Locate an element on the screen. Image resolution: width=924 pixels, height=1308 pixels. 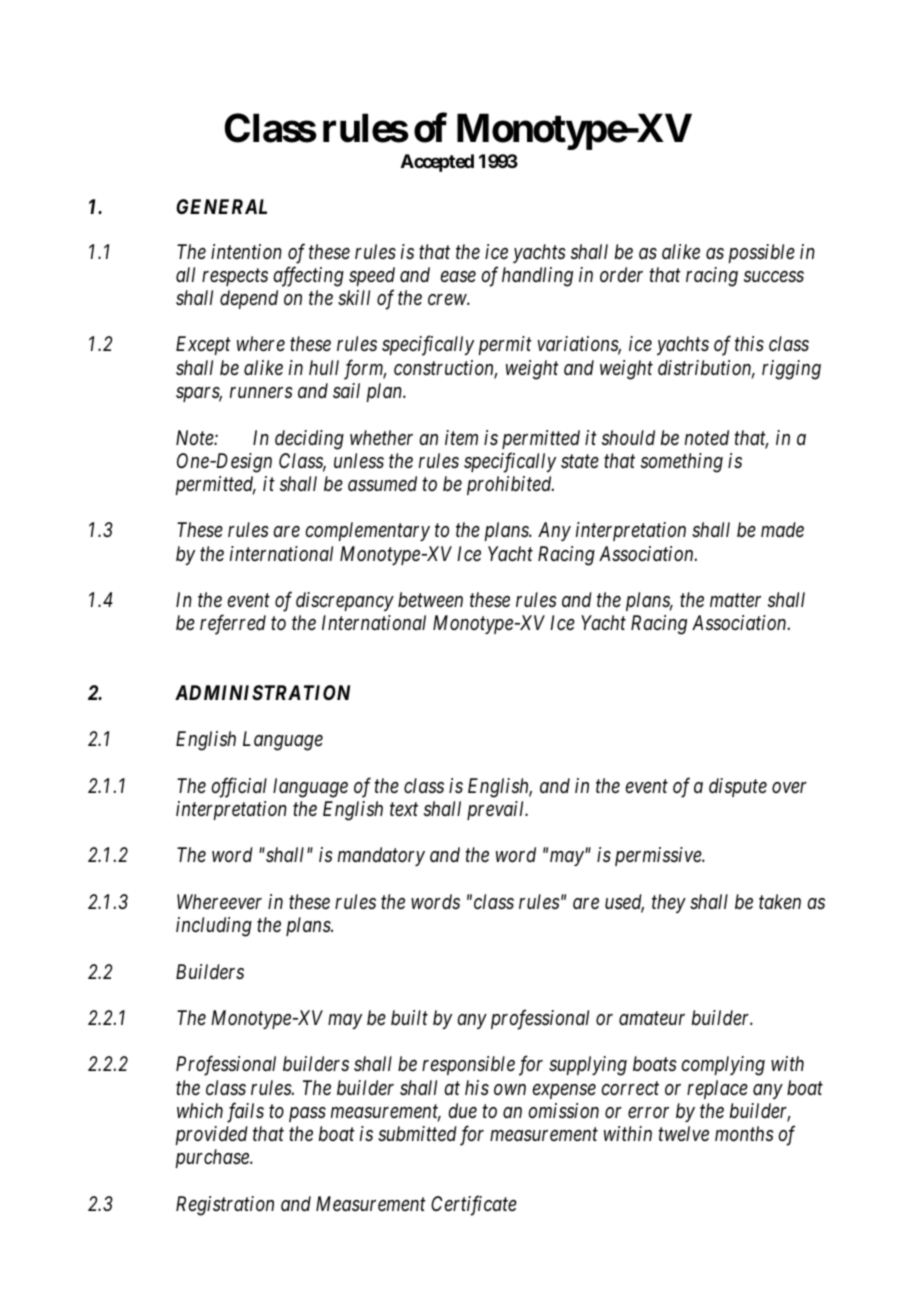
months is located at coordinates (744, 1133).
